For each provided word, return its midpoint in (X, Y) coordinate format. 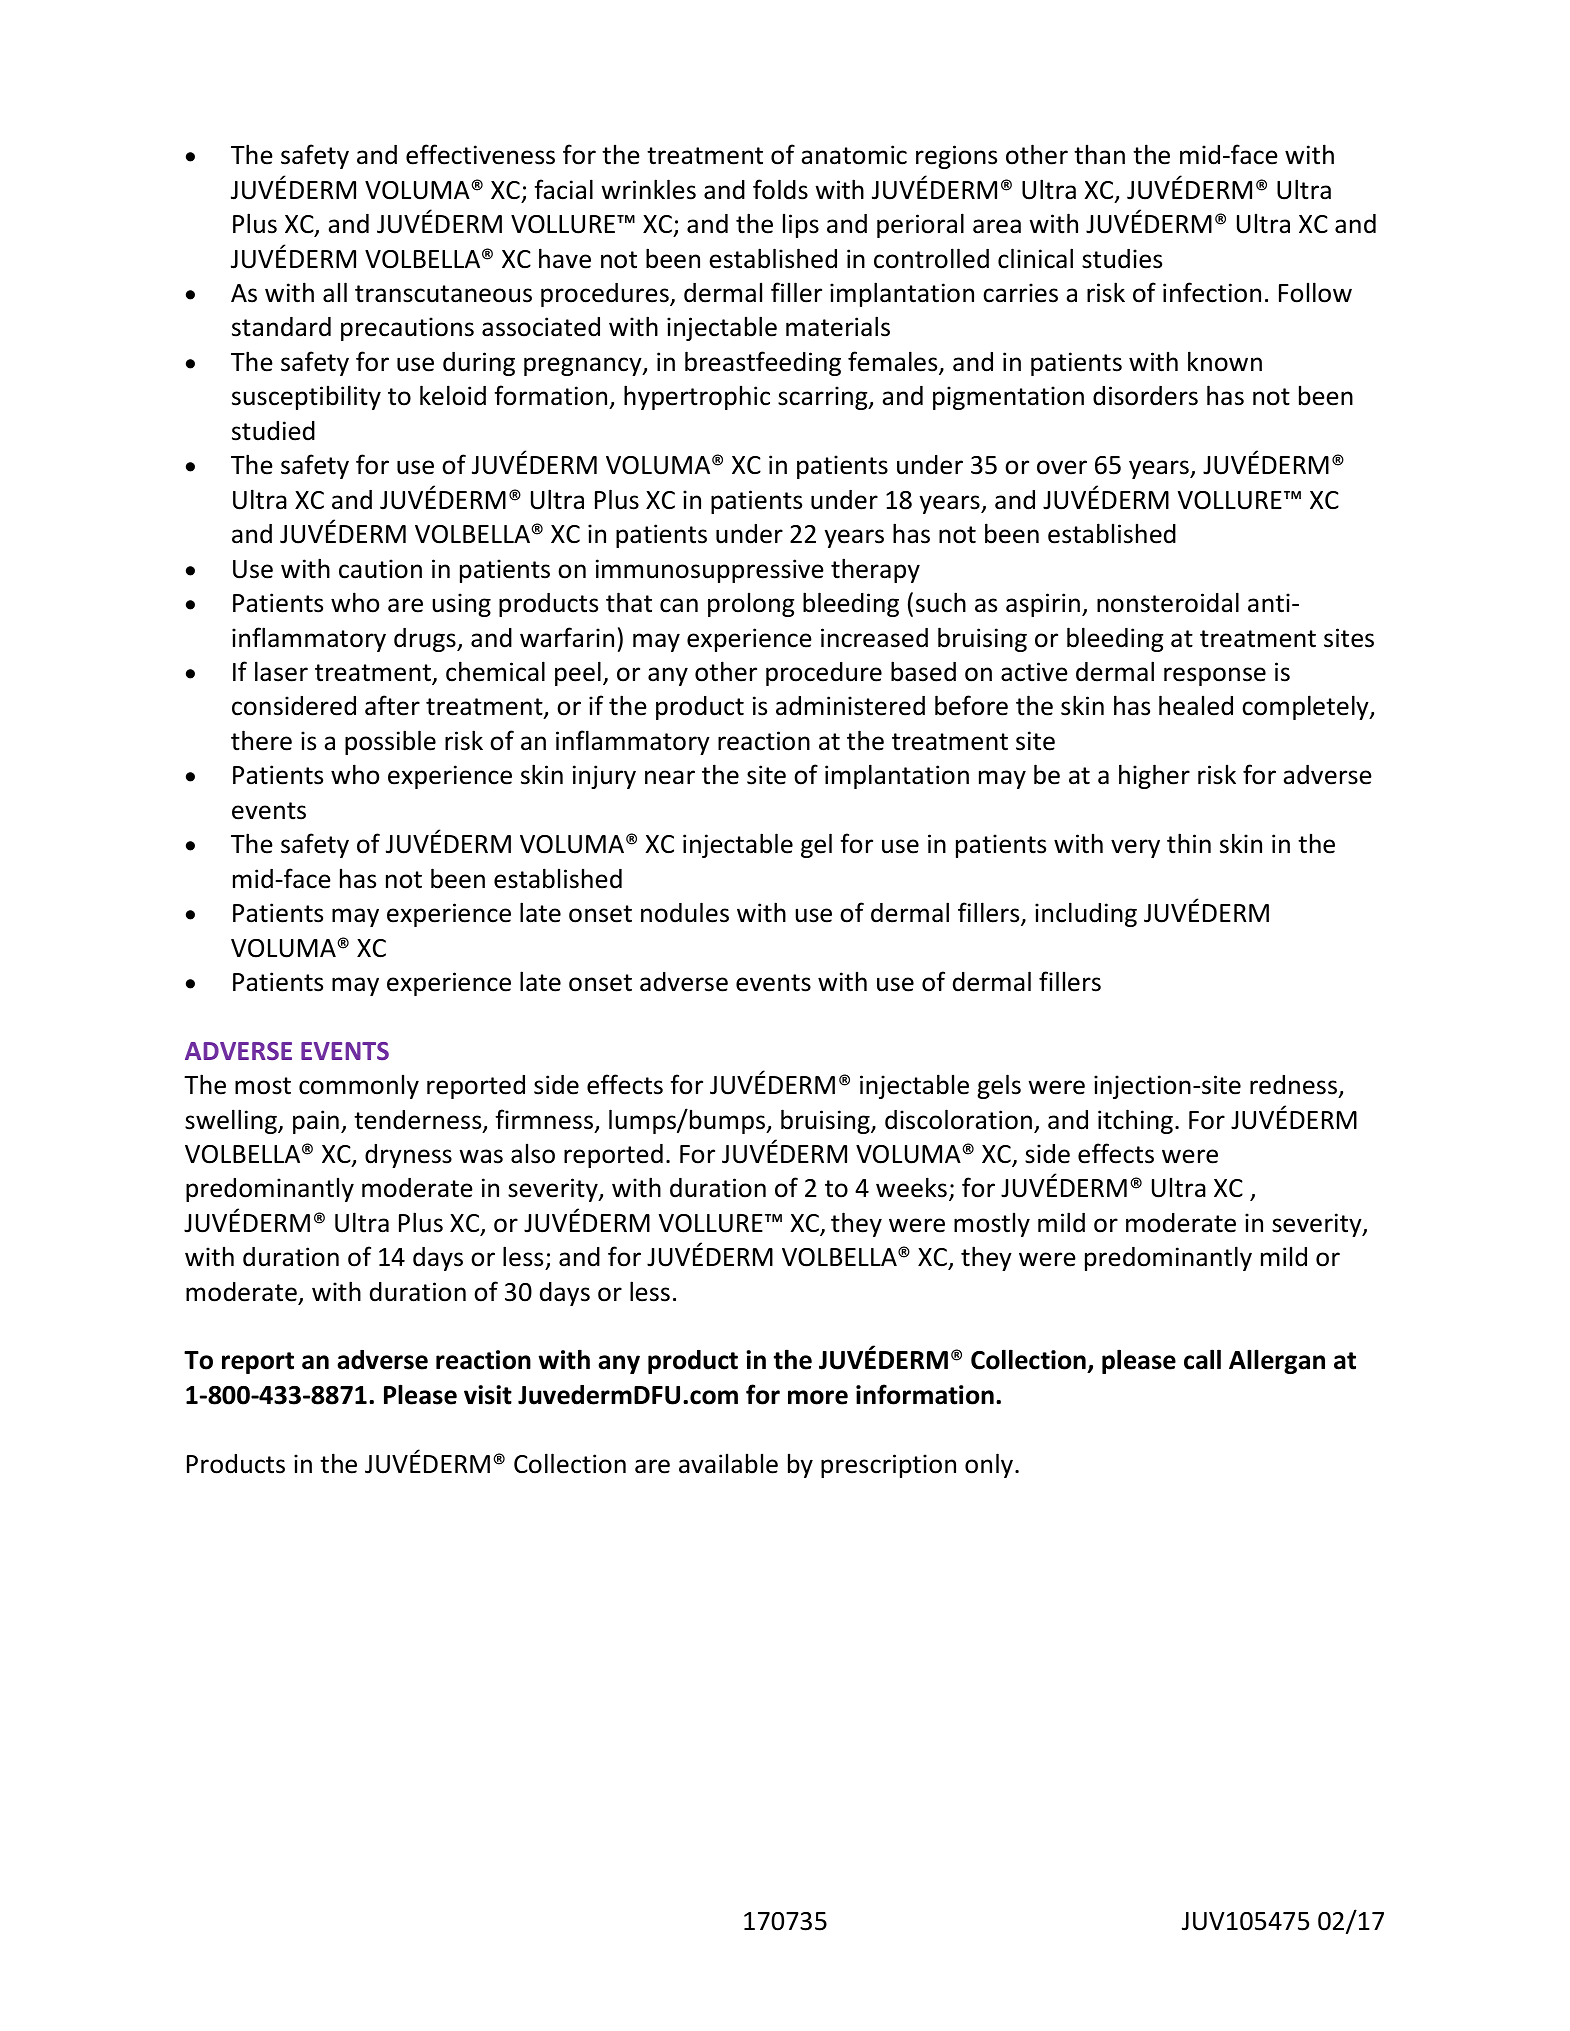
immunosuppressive (710, 571)
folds (780, 189)
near (670, 777)
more (818, 1397)
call (1202, 1359)
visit (488, 1395)
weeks (911, 1187)
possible (390, 742)
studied (273, 431)
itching (1135, 1121)
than (1099, 154)
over (1062, 467)
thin (1189, 843)
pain (316, 1122)
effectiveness (480, 154)
